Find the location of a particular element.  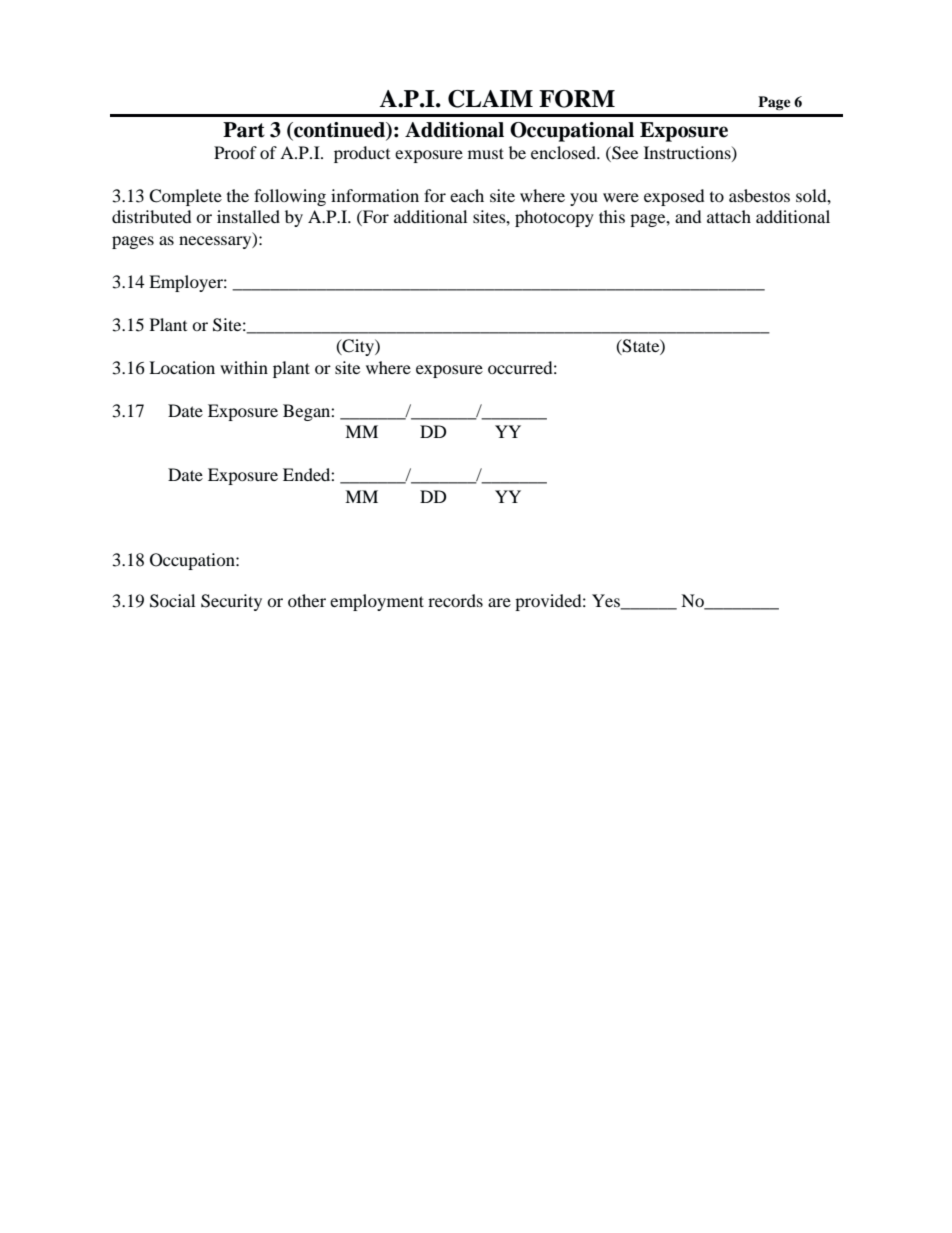

Location is located at coordinates (182, 367).
